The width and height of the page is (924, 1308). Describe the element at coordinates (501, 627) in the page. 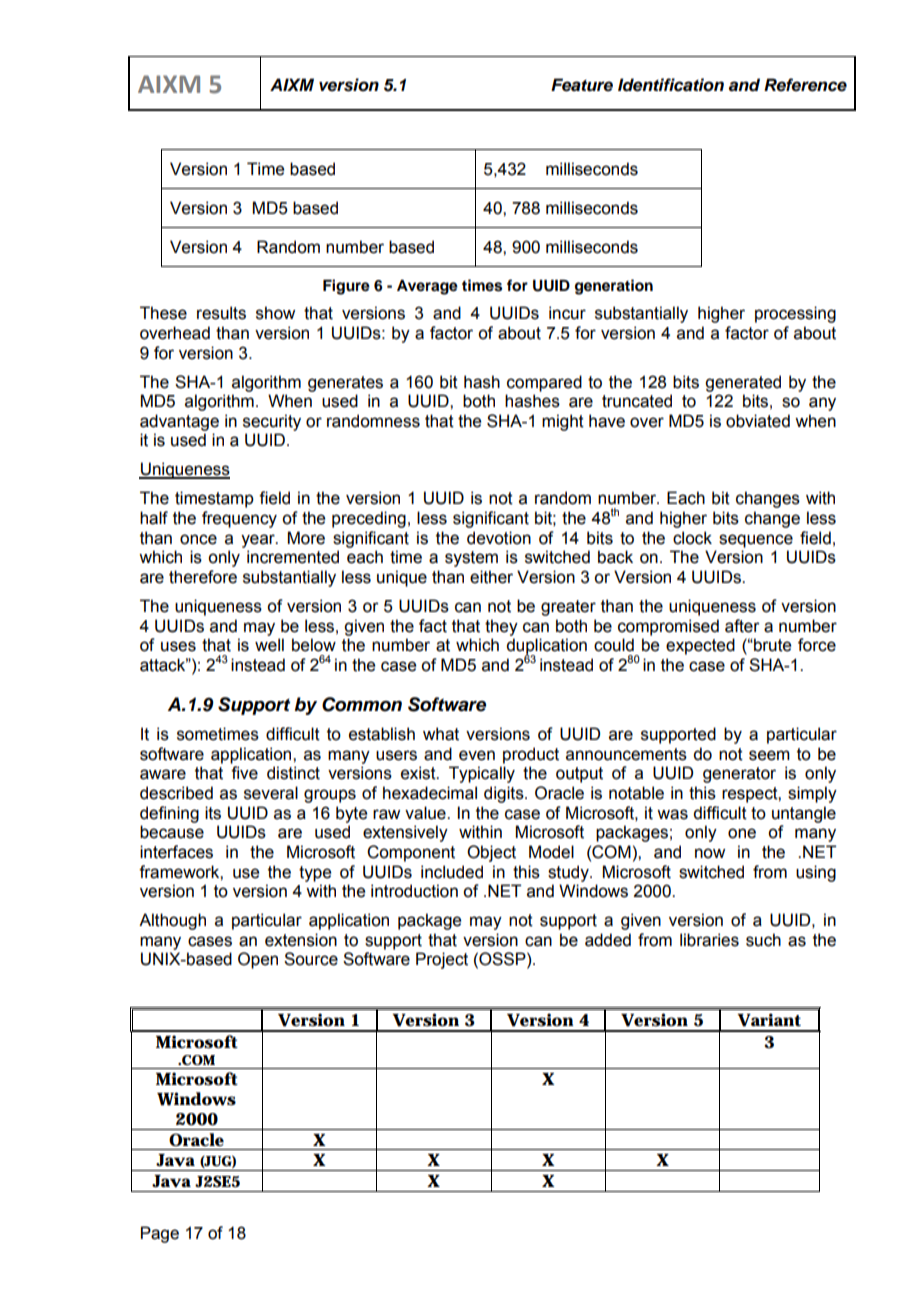

I see `they` at that location.
